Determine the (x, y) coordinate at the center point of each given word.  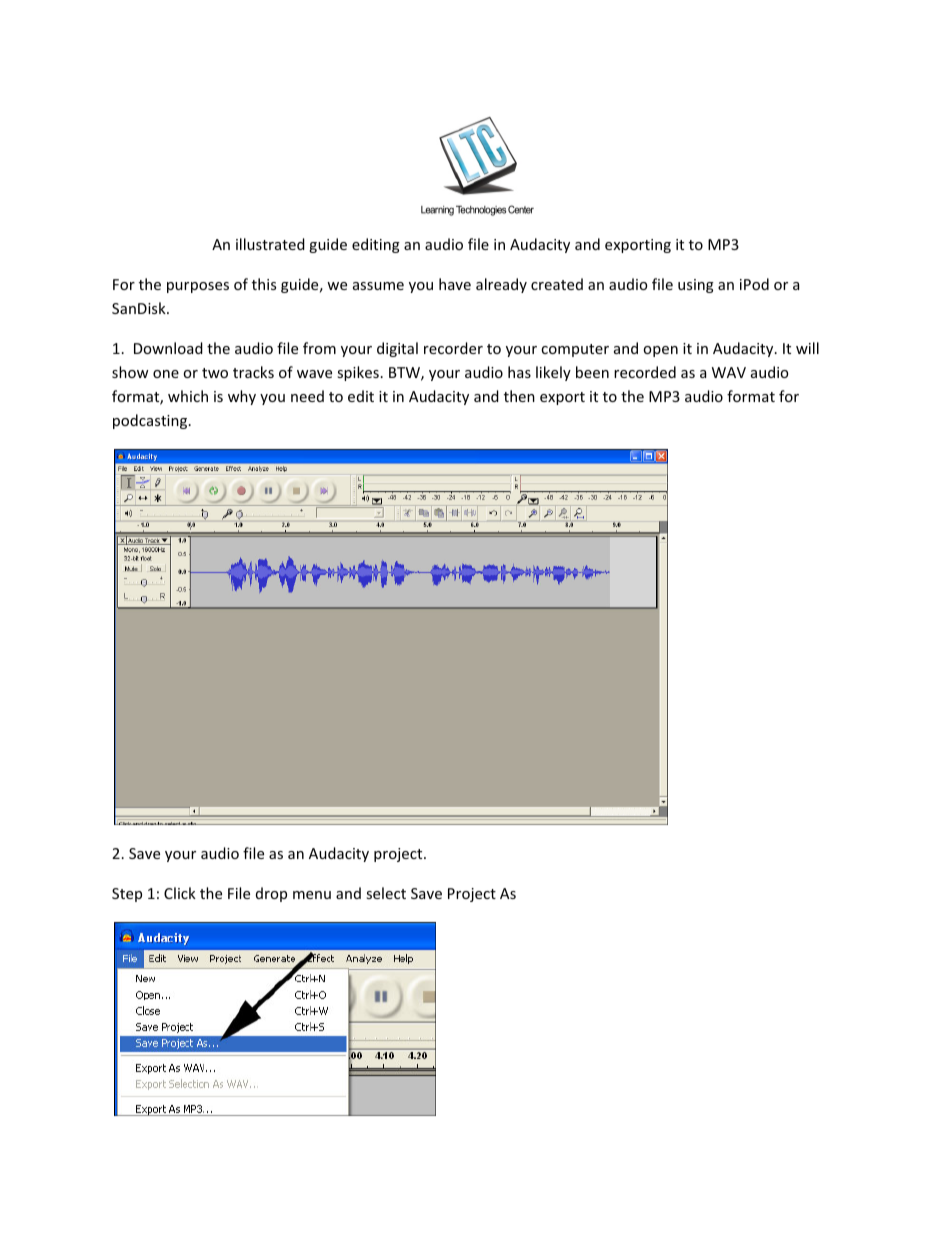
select (386, 893)
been (592, 372)
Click (180, 893)
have (455, 284)
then (519, 396)
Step (127, 895)
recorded (645, 372)
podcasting (151, 421)
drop (271, 894)
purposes (198, 287)
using (696, 286)
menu (312, 895)
